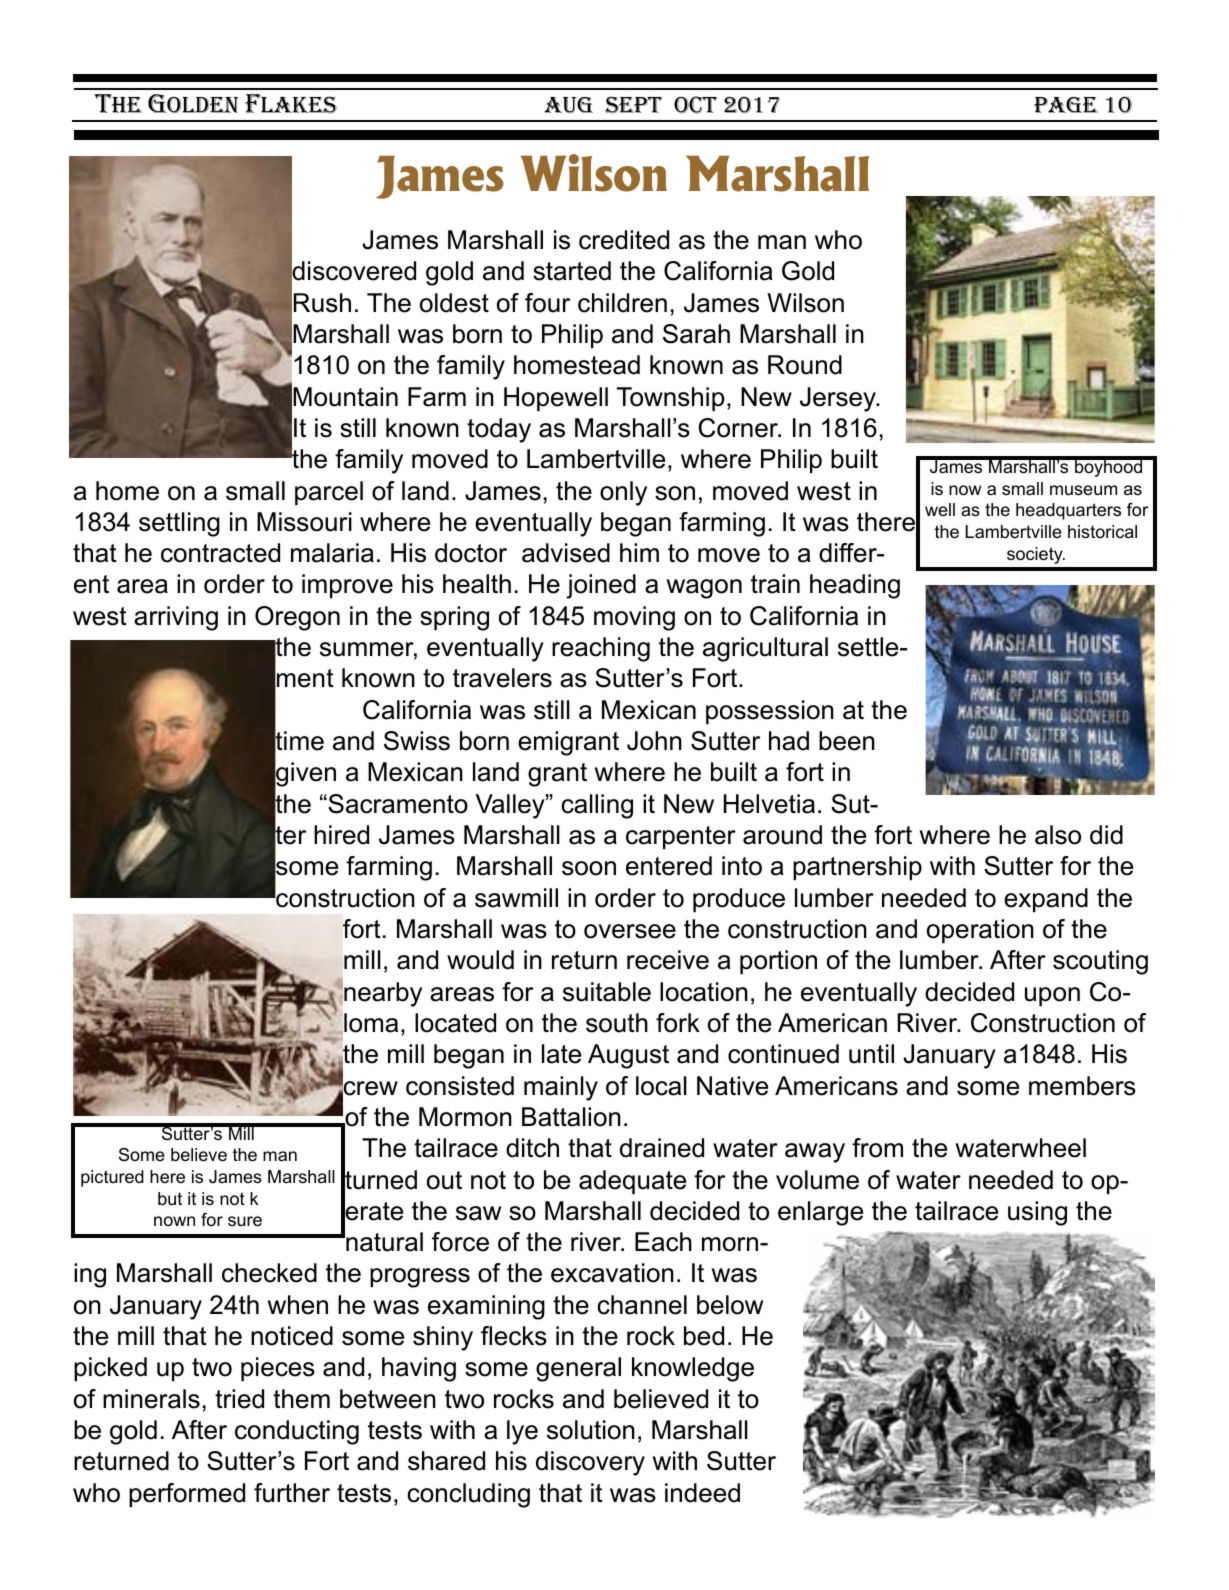 The width and height of the document is (1229, 1590). Describe the element at coordinates (187, 1495) in the document. I see `performed` at that location.
